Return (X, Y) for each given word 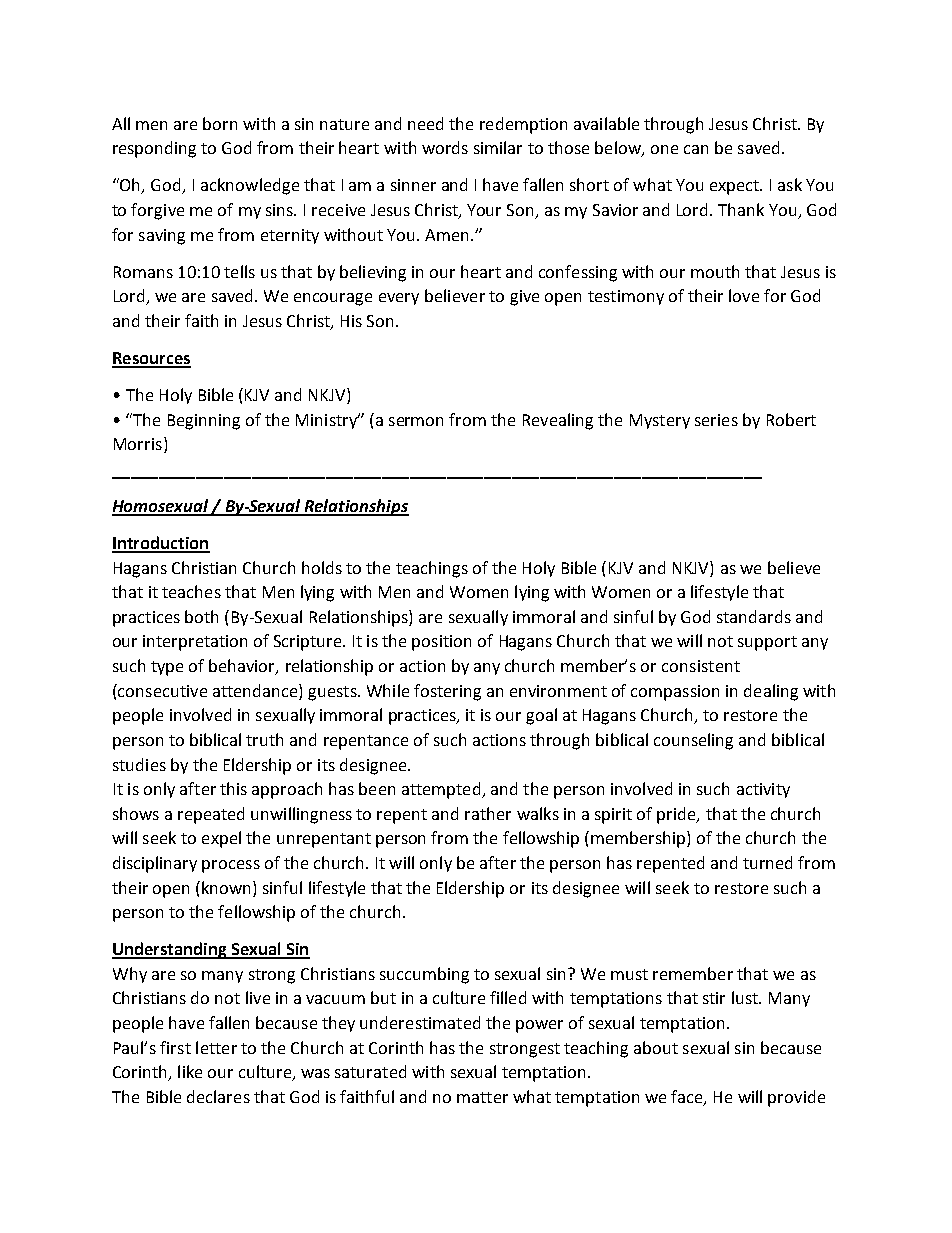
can (696, 149)
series (716, 420)
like (190, 1071)
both (201, 616)
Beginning (204, 422)
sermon (416, 421)
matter (482, 1097)
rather (488, 813)
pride (677, 815)
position (441, 643)
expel (221, 839)
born (220, 123)
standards (754, 616)
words (445, 147)
